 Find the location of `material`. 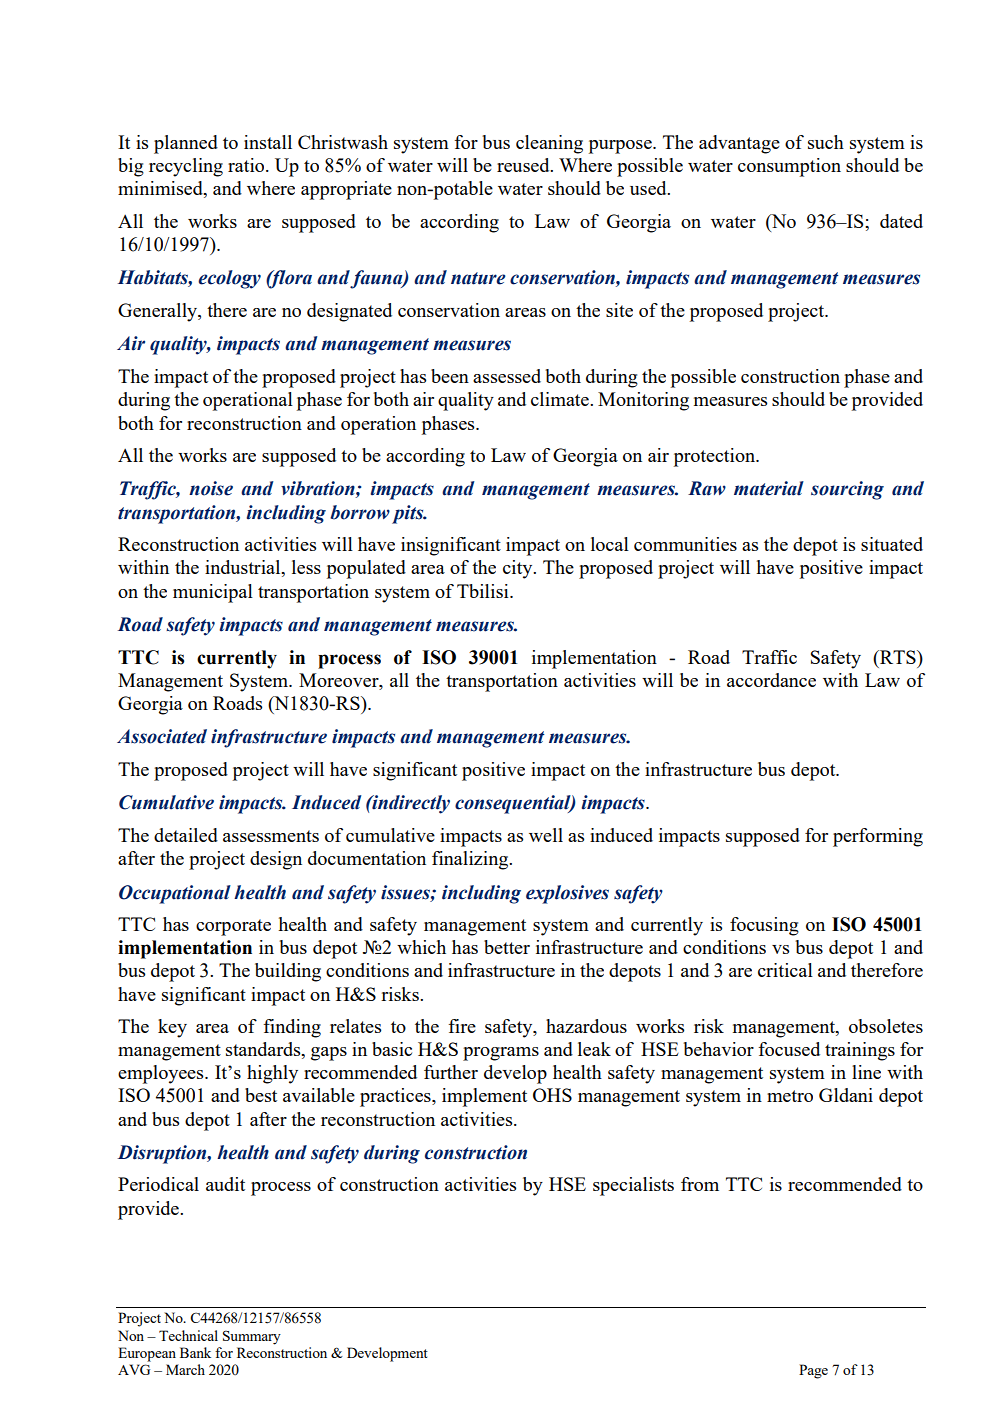

material is located at coordinates (769, 488).
